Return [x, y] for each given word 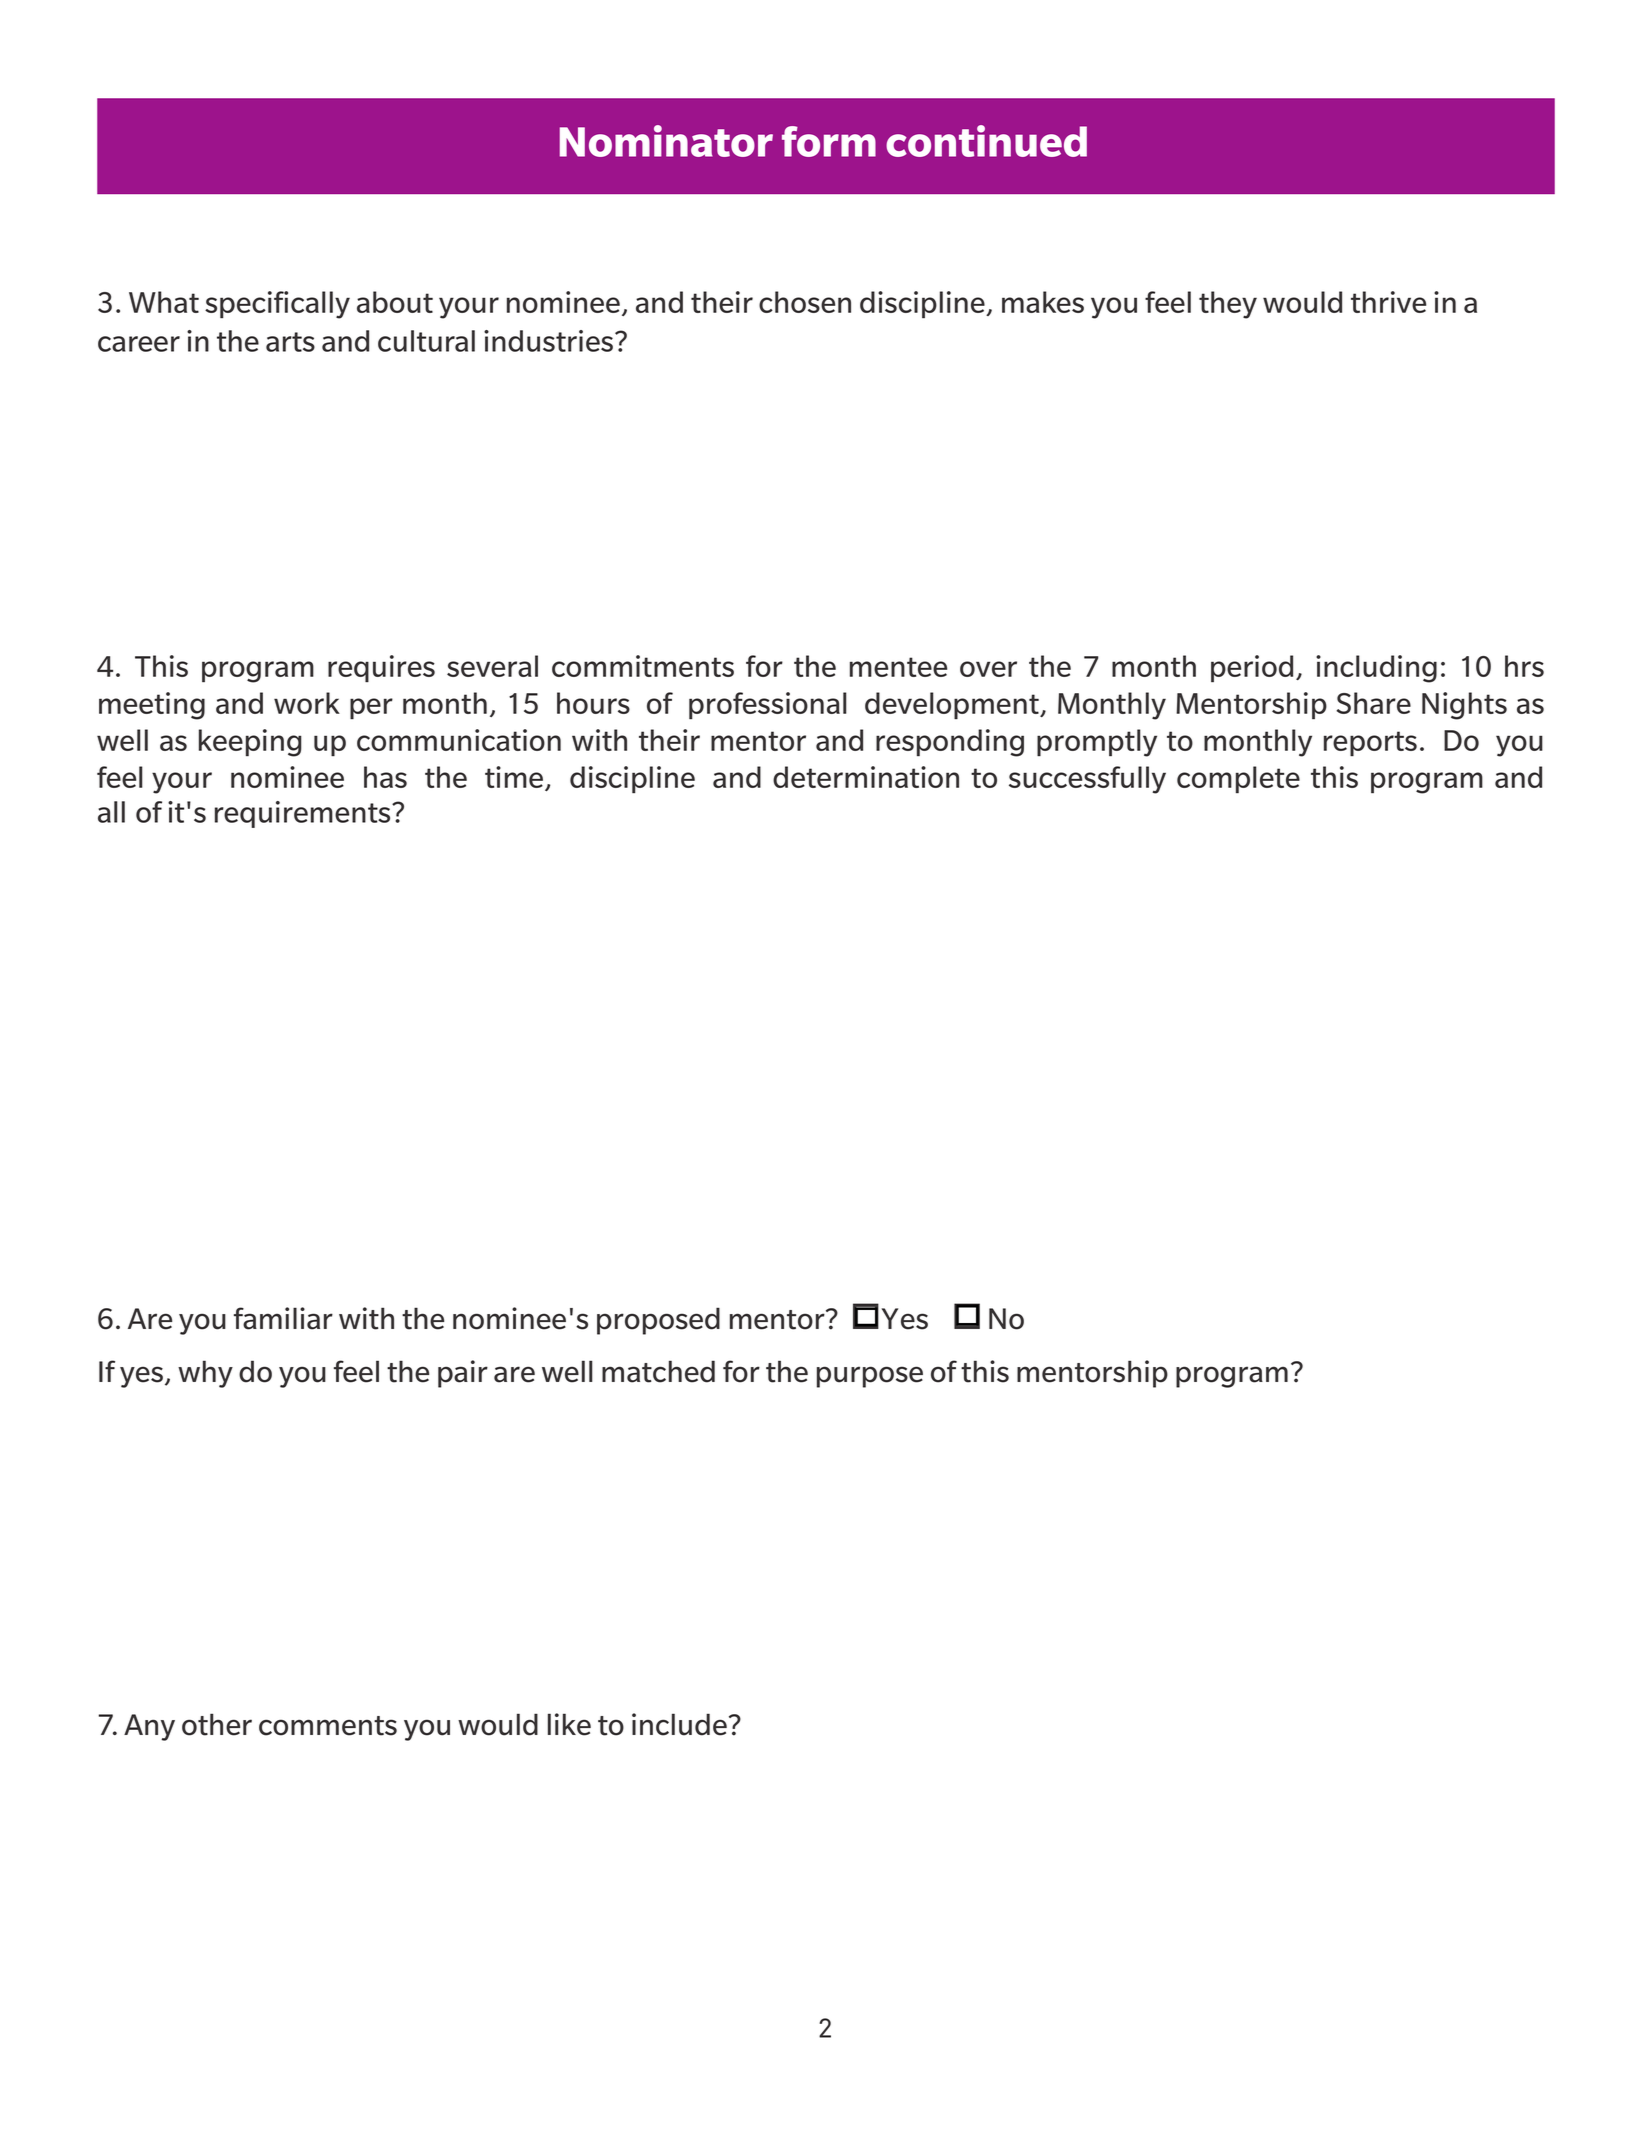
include [679, 1724]
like [569, 1724]
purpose [870, 1377]
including [1376, 669]
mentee [898, 667]
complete [1238, 779]
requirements [304, 814]
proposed [658, 1321]
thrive [1388, 302]
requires [381, 668]
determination [866, 777]
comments [328, 1726]
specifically [277, 305]
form [829, 141]
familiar [283, 1318]
